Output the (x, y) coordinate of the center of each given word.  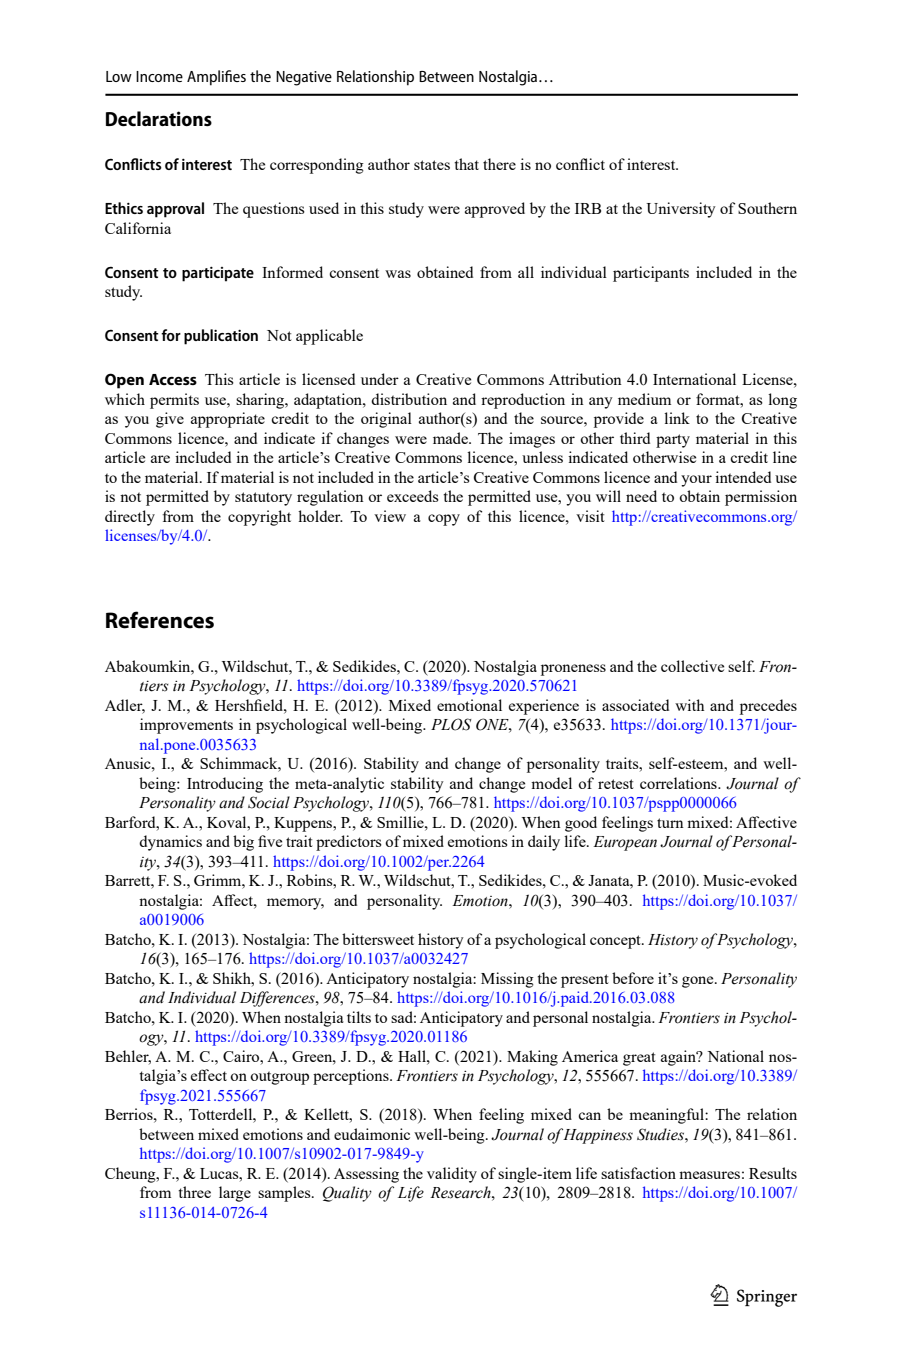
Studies (661, 1134)
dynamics (170, 843)
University (681, 210)
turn (670, 823)
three (194, 1192)
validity (452, 1175)
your (696, 481)
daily (544, 843)
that (466, 164)
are (160, 459)
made (451, 438)
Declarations (159, 118)
